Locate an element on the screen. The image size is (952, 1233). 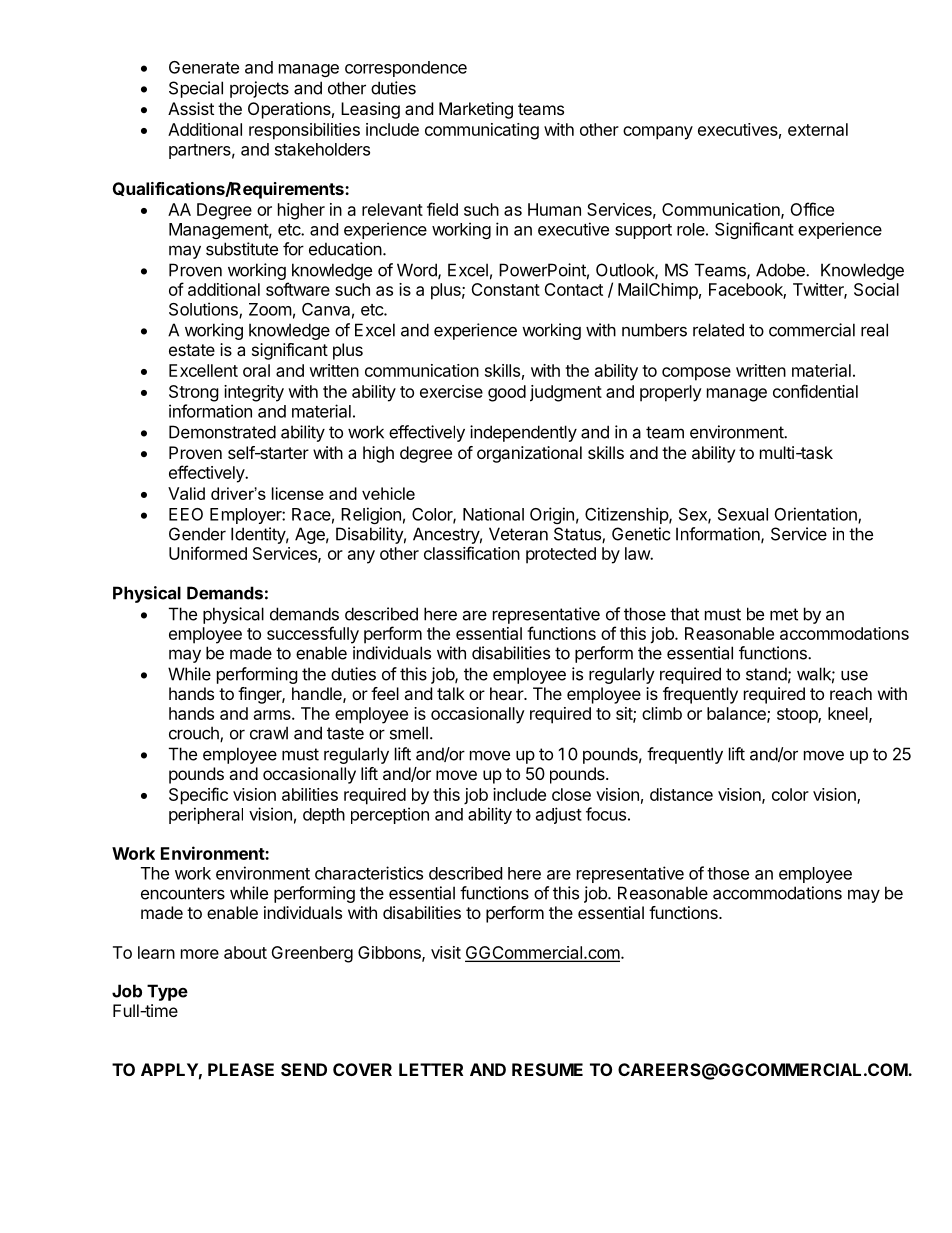
RESUME is located at coordinates (547, 1069).
